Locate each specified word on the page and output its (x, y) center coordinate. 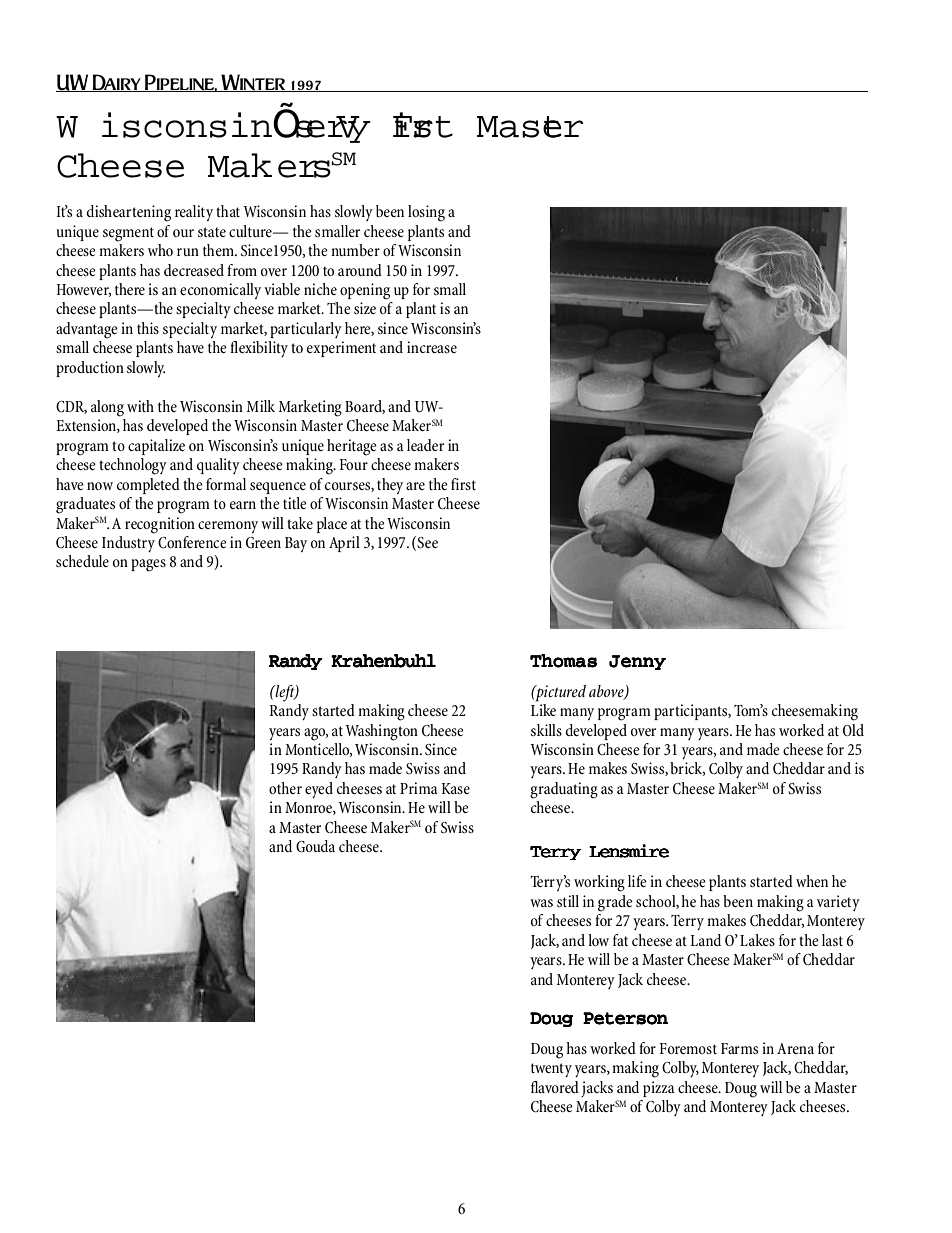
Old (853, 730)
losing (426, 213)
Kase (455, 788)
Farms (739, 1048)
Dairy (116, 83)
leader (425, 445)
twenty (551, 1070)
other (285, 788)
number (355, 250)
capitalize (156, 447)
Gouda (315, 846)
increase (432, 347)
